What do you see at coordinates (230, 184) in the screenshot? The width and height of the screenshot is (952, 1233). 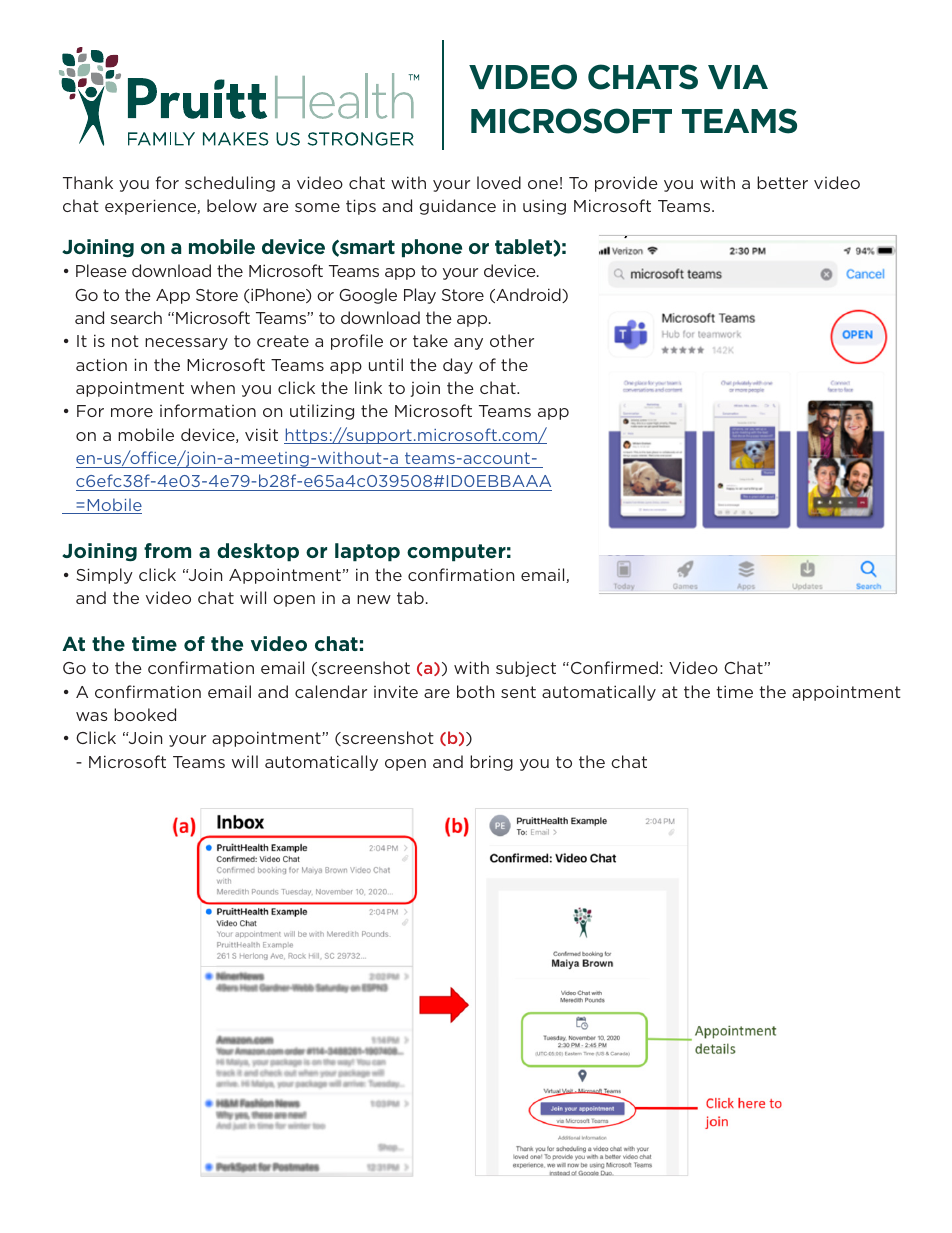 I see `scheduling` at bounding box center [230, 184].
